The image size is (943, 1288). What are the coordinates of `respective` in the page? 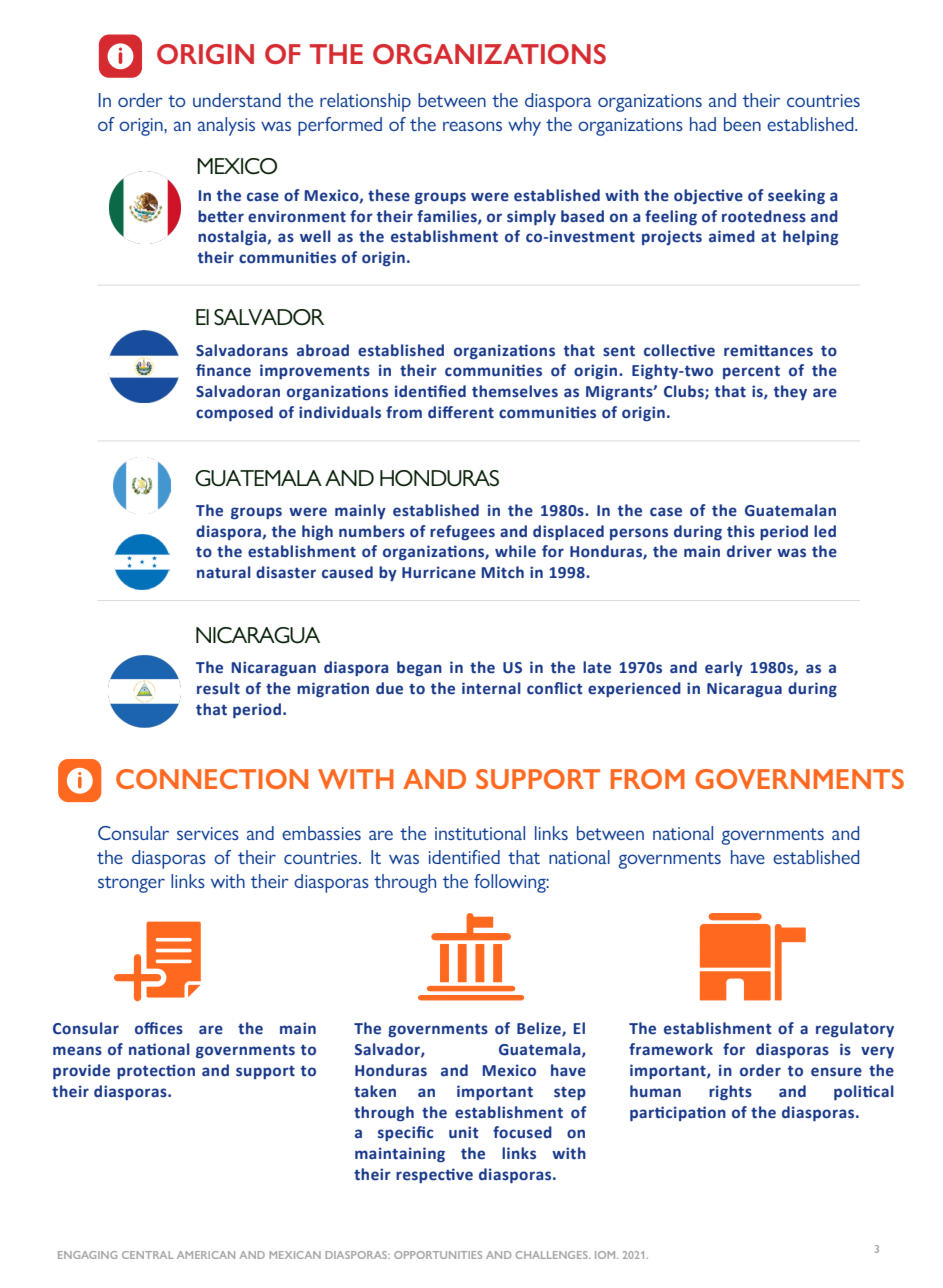 It's located at (434, 1175).
